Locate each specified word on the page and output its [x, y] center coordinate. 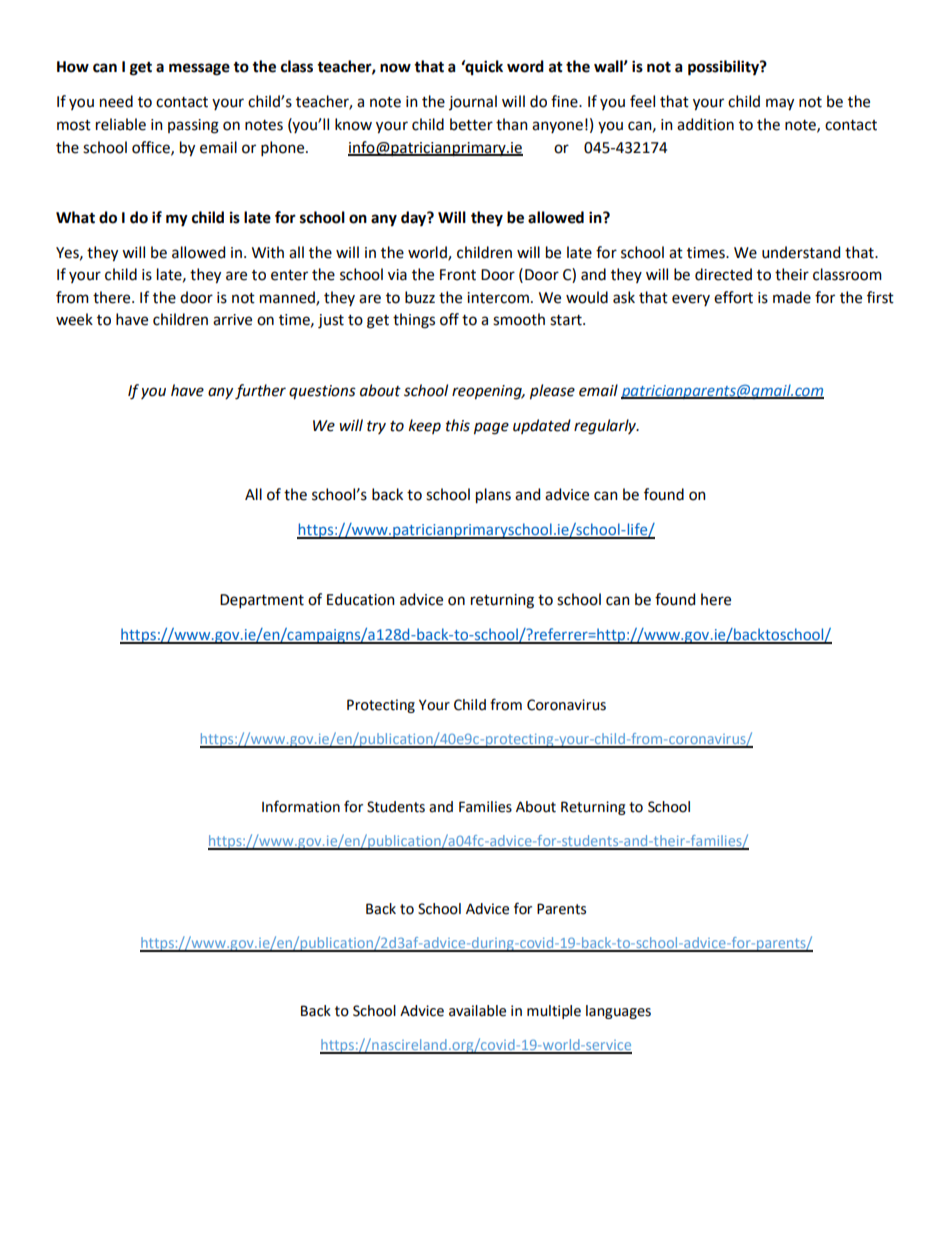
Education [361, 599]
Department [262, 601]
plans [493, 496]
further [260, 392]
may [780, 104]
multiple [554, 1012]
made [792, 297]
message [199, 69]
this [458, 425]
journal [473, 102]
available [477, 1011]
